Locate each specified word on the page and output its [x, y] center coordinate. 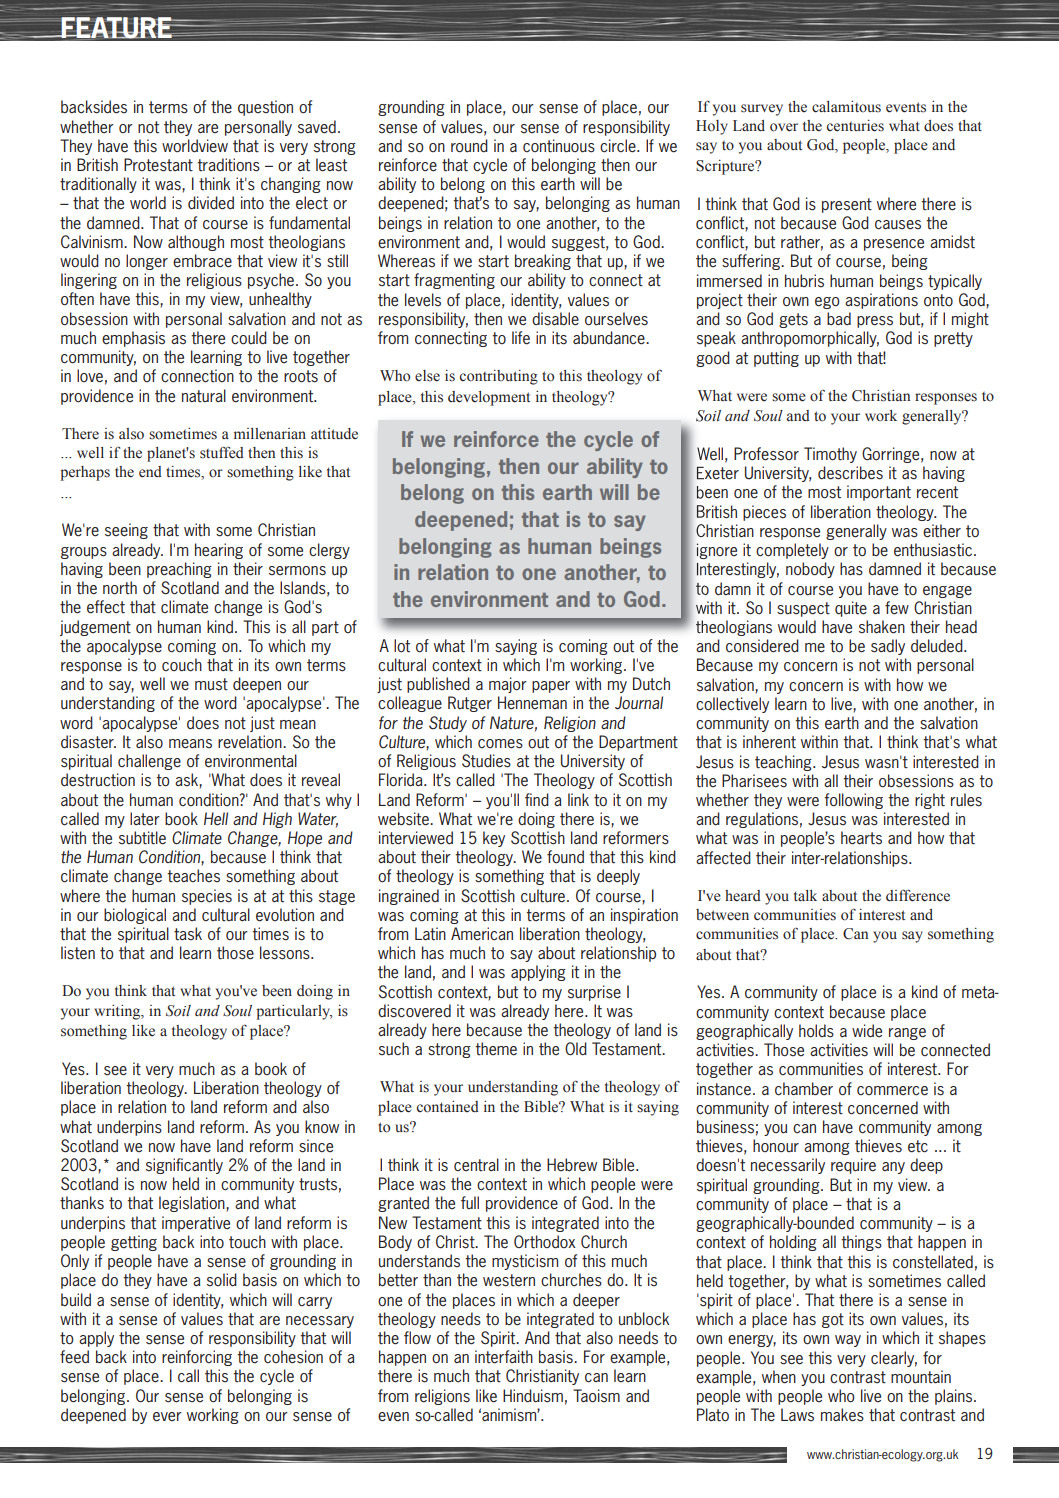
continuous [559, 146]
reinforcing [197, 1358]
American [482, 934]
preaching [179, 570]
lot [402, 646]
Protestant [158, 165]
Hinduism [533, 1396]
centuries [855, 126]
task [188, 934]
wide [867, 1031]
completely [792, 551]
